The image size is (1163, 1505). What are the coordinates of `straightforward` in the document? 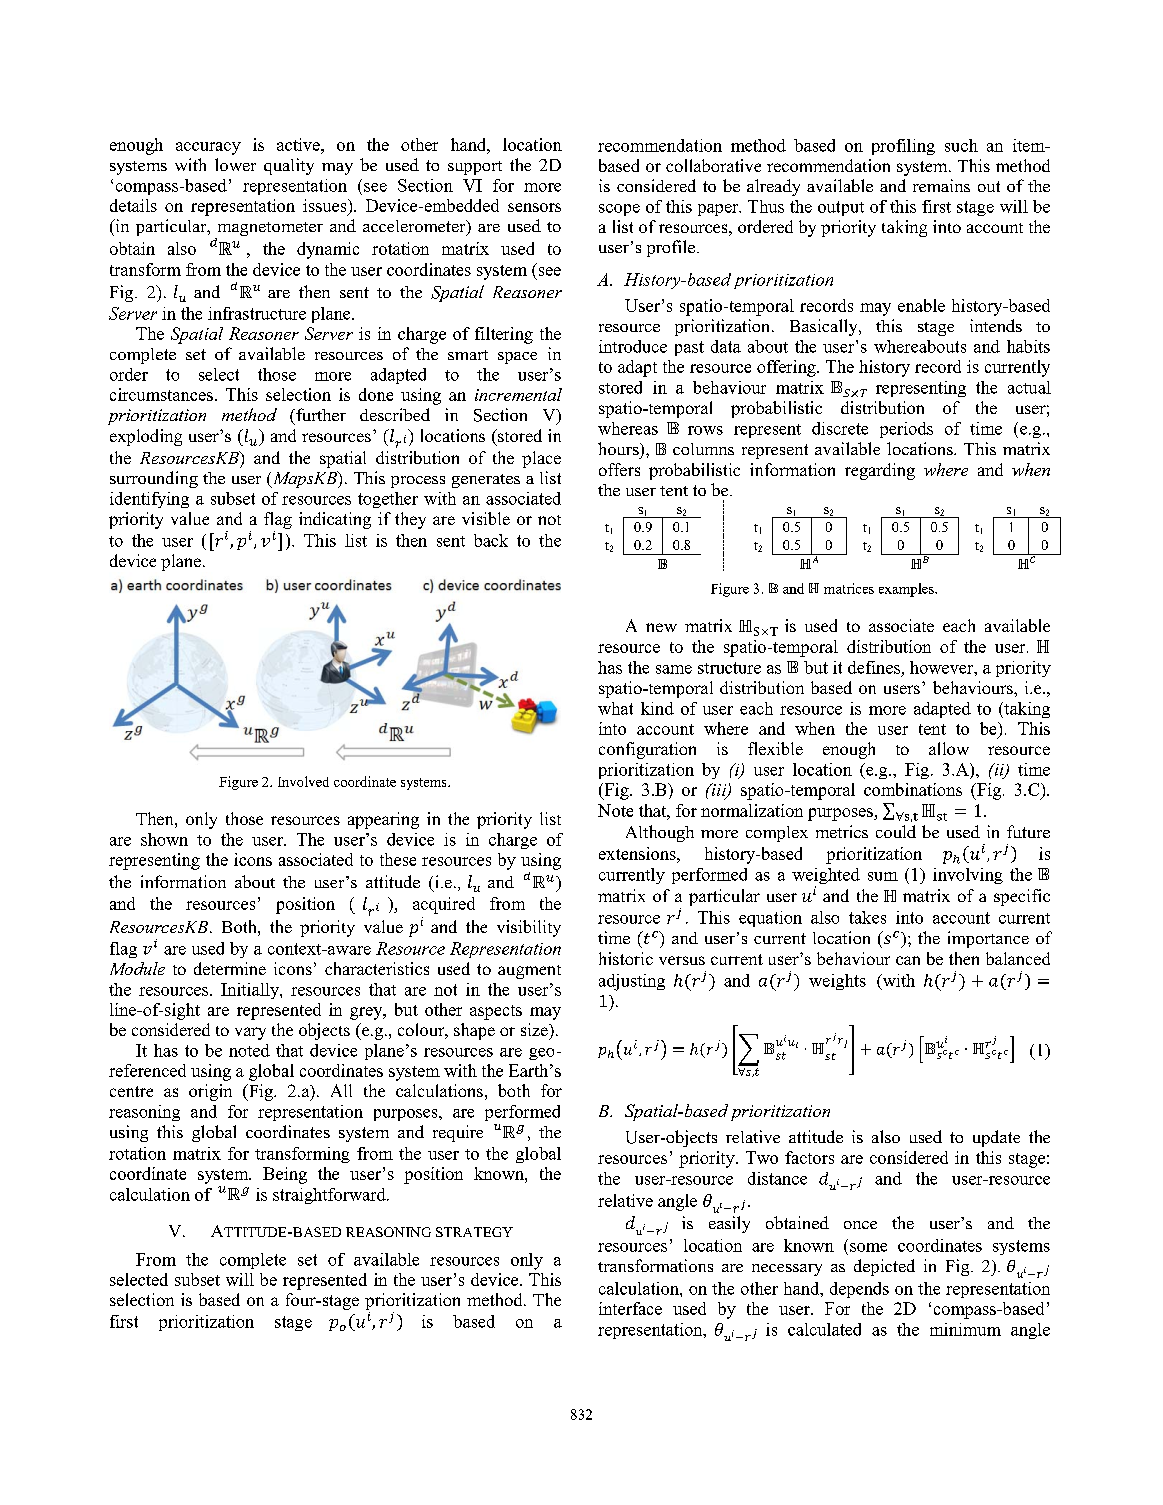 It's located at (330, 1196).
